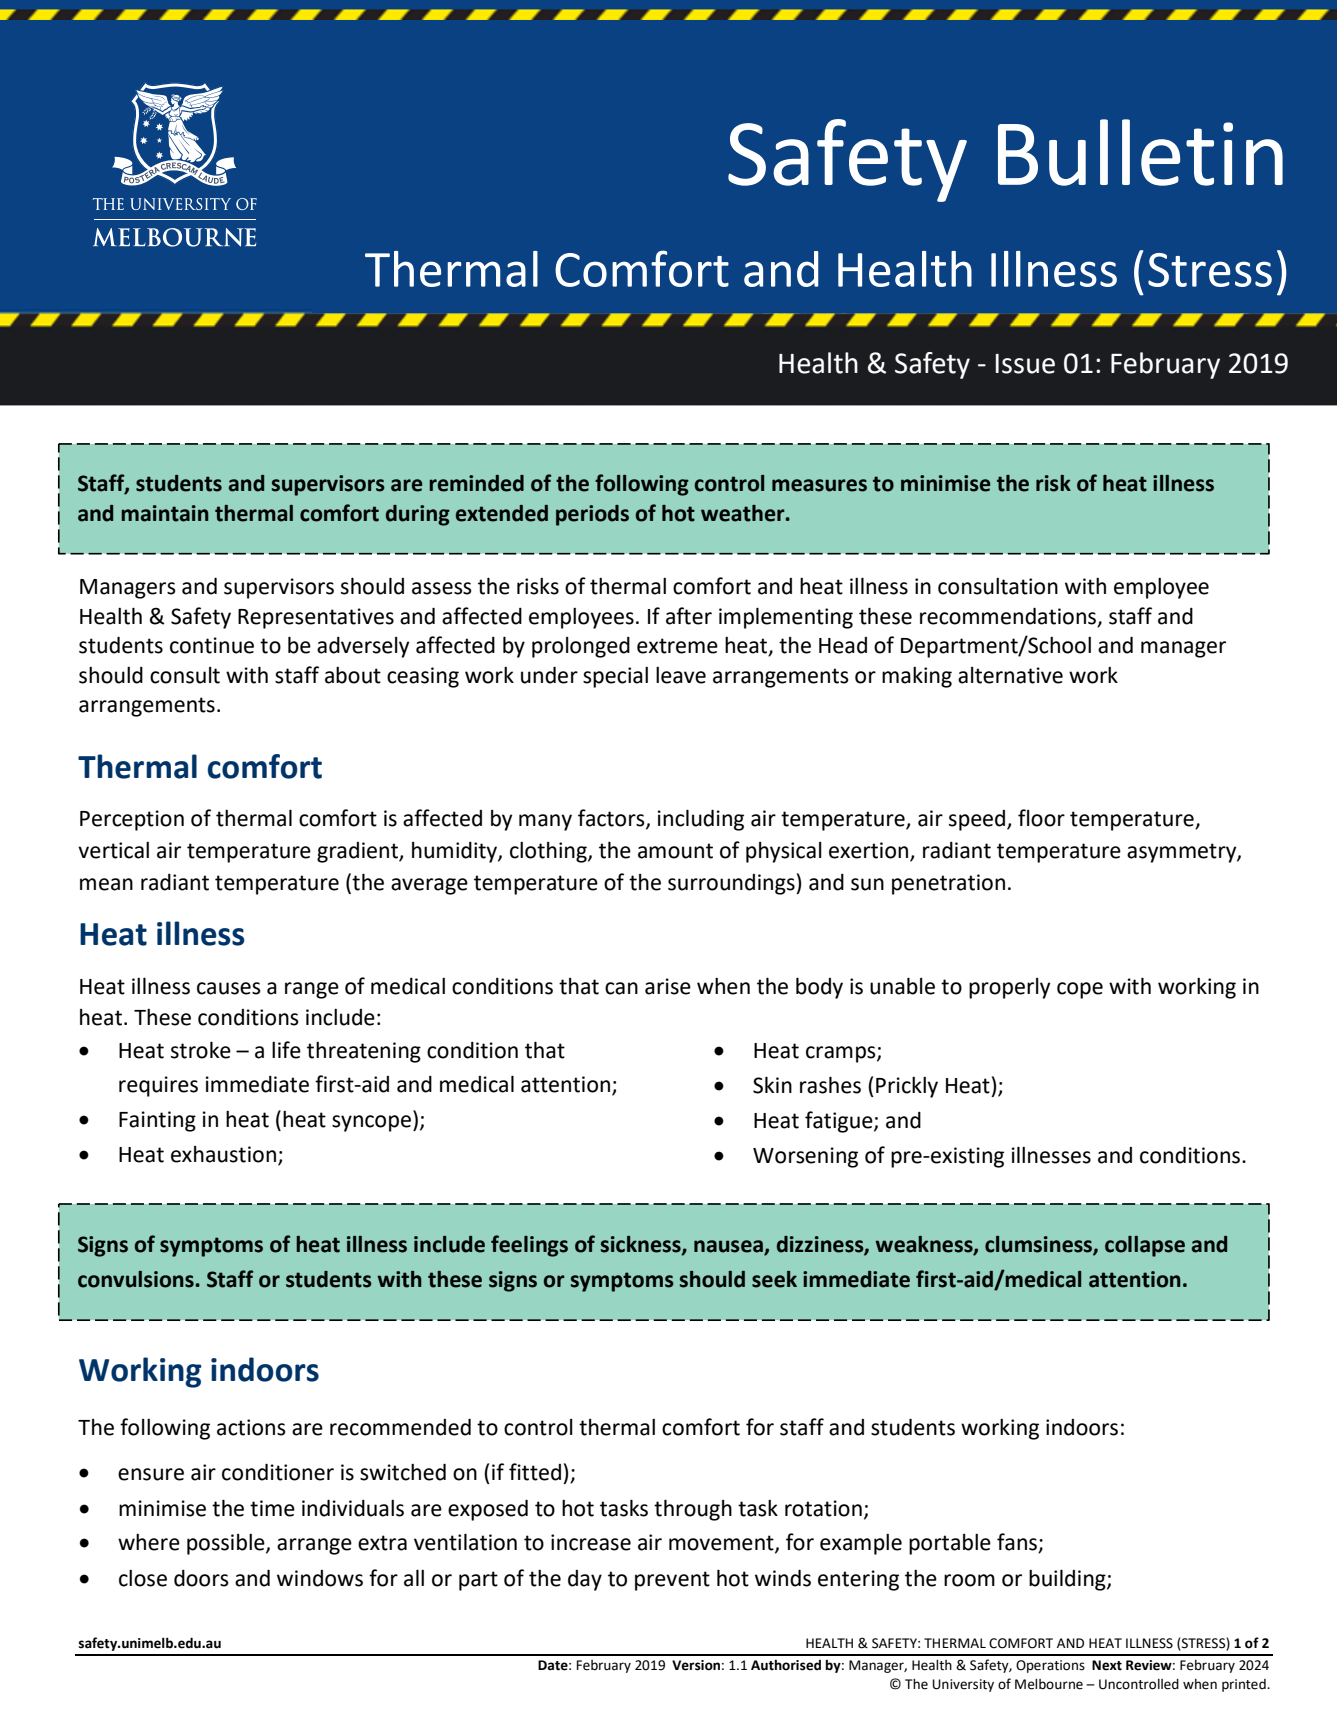 The width and height of the screenshot is (1337, 1730). I want to click on surroundings, so click(732, 884).
